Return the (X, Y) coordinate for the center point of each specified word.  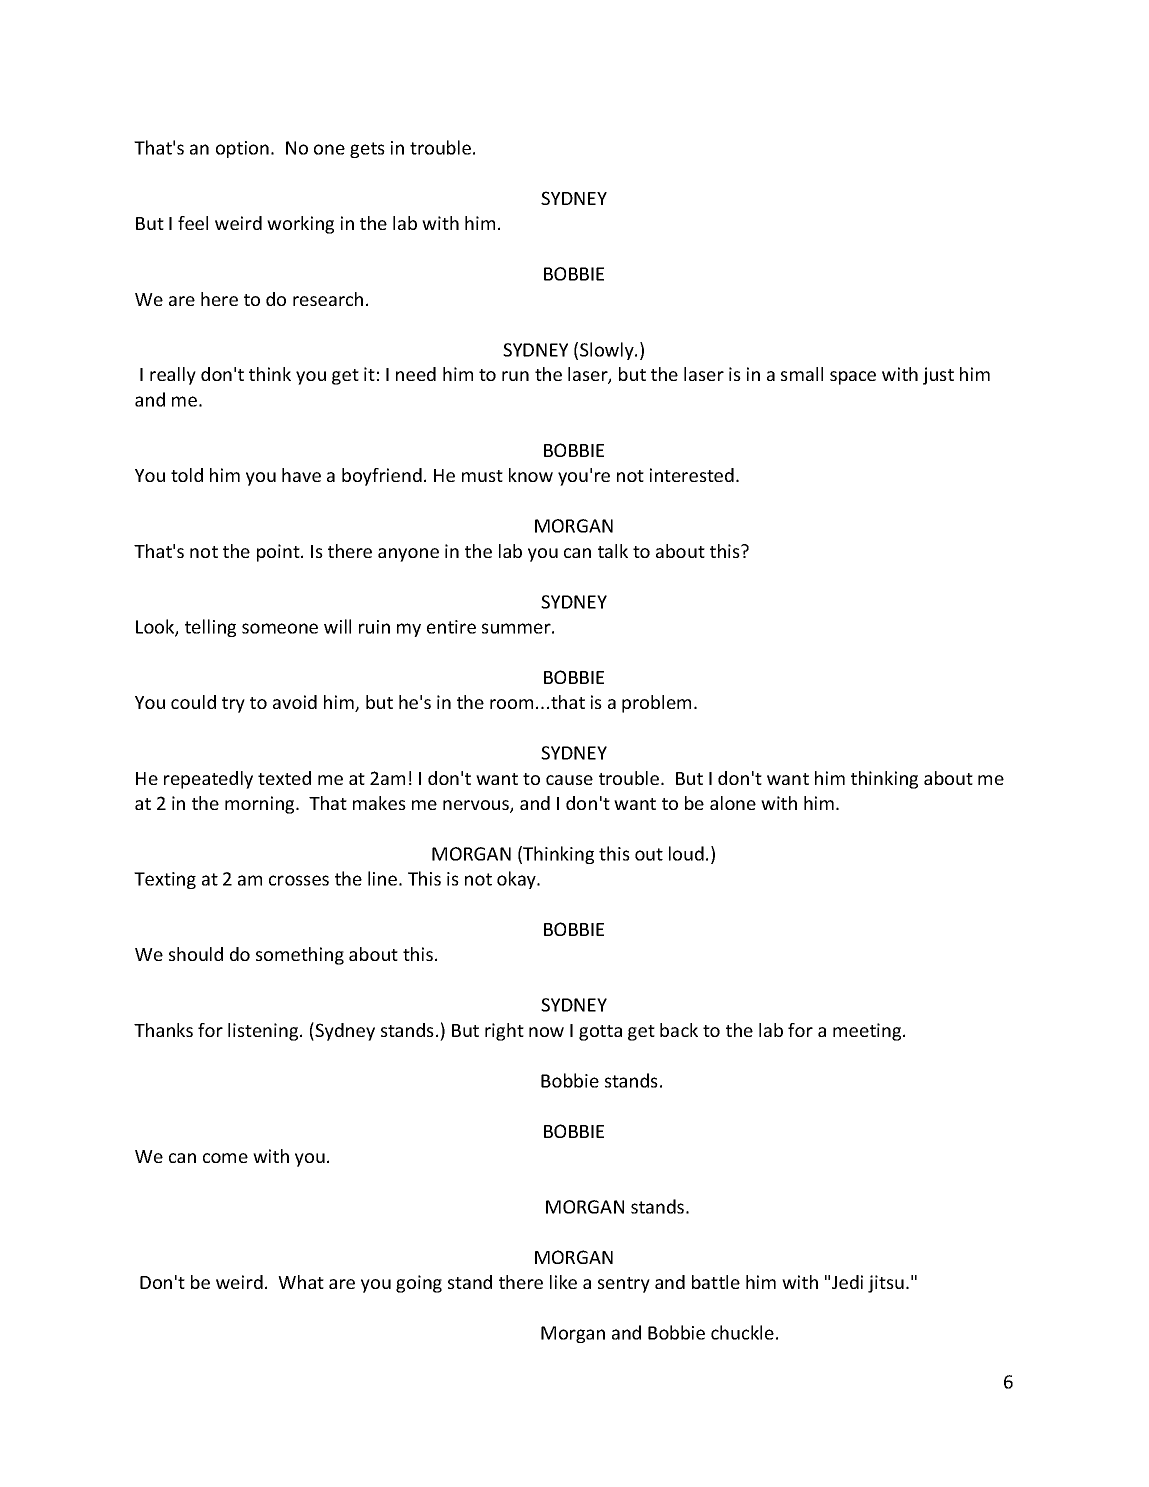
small (802, 374)
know (531, 475)
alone (733, 803)
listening (264, 1032)
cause (569, 780)
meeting (868, 1032)
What (301, 1282)
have (301, 475)
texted (284, 778)
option (242, 149)
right (504, 1032)
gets (367, 150)
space (853, 378)
